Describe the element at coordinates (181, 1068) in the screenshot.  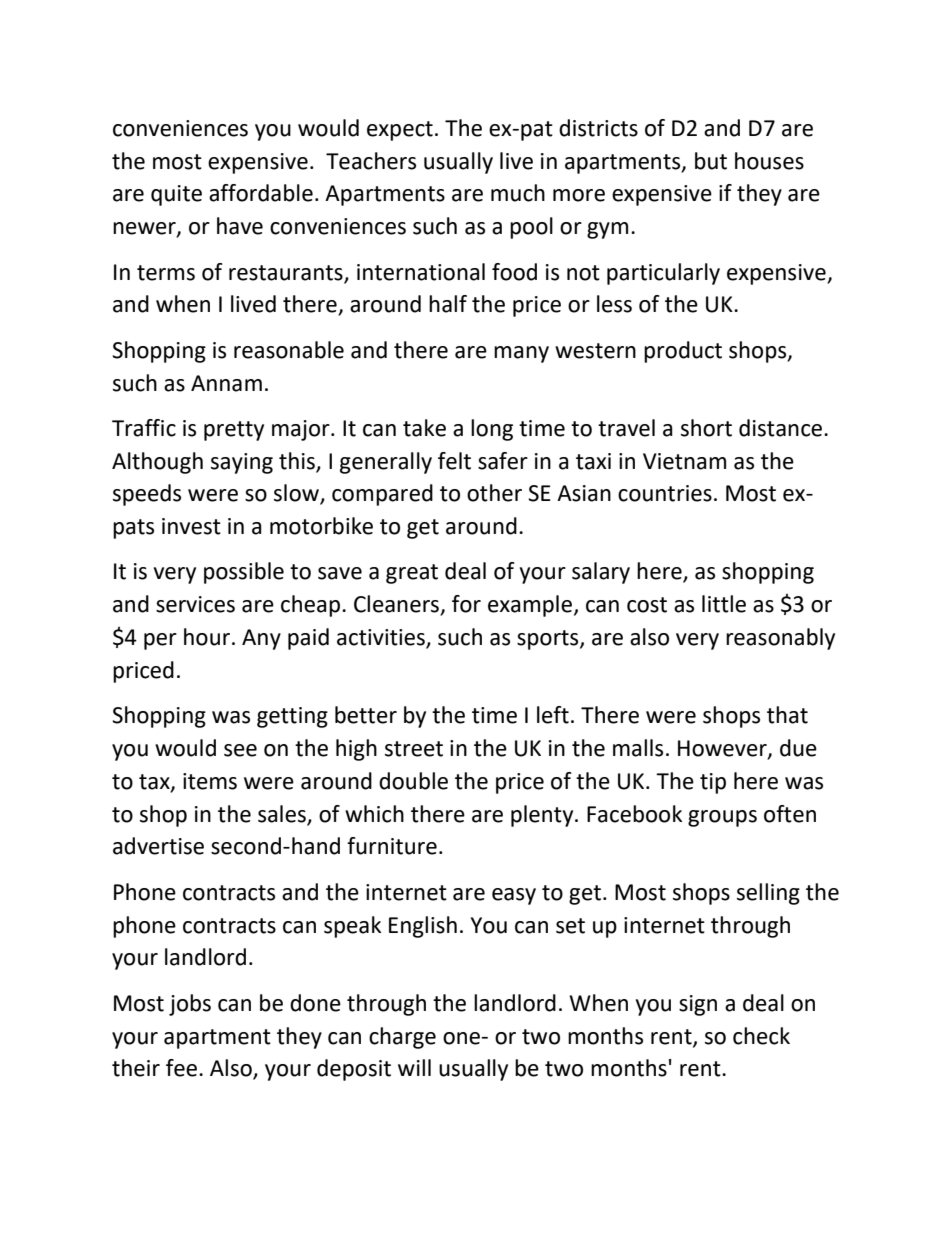
I see `fee` at that location.
